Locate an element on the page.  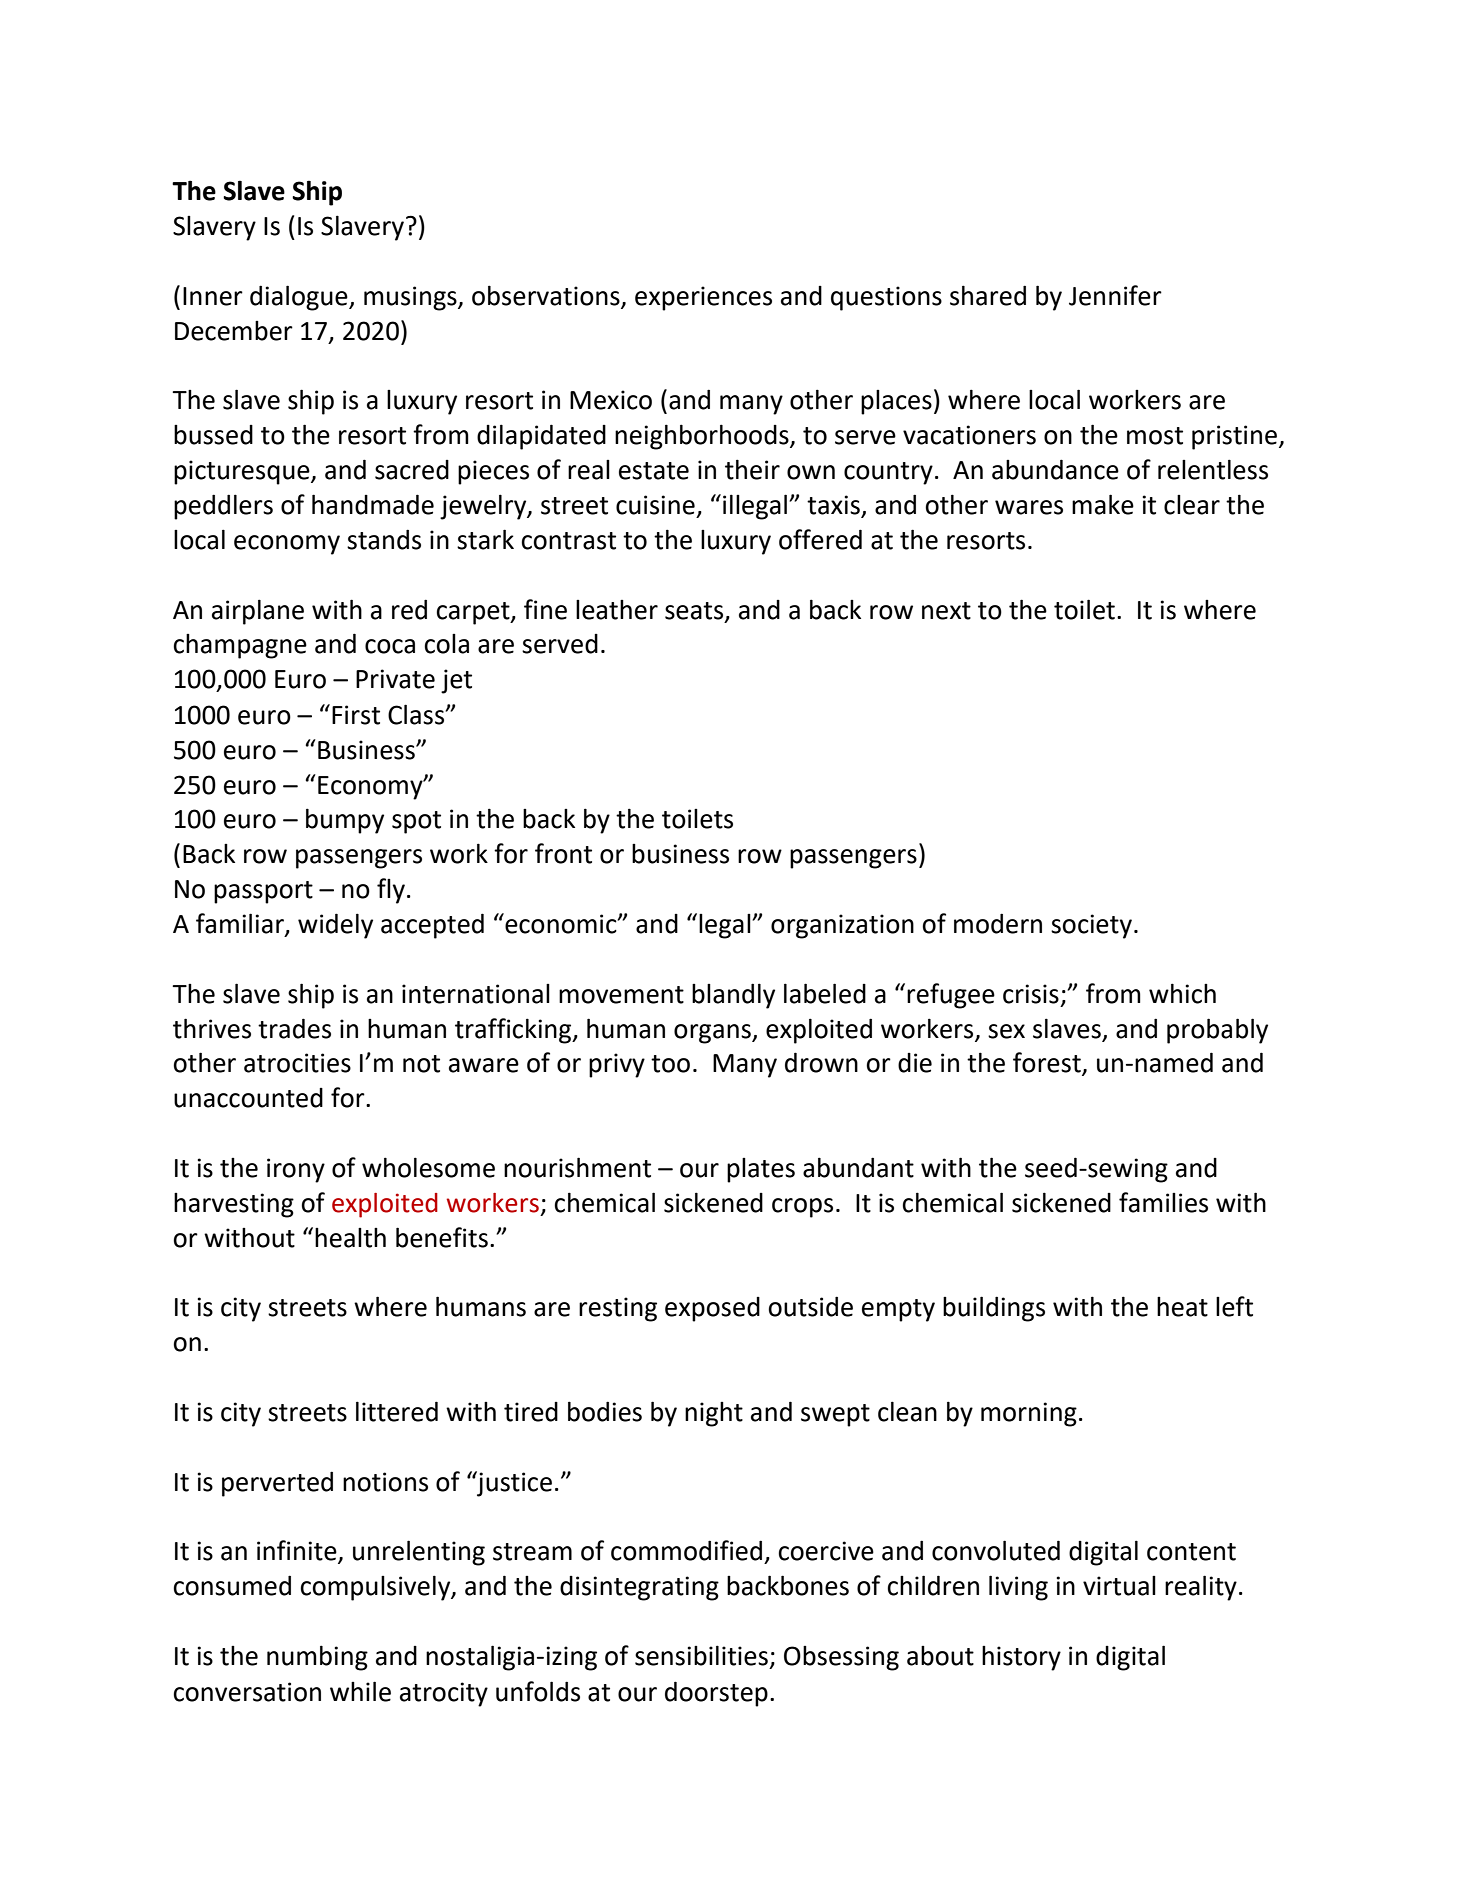
dialogue is located at coordinates (300, 298).
